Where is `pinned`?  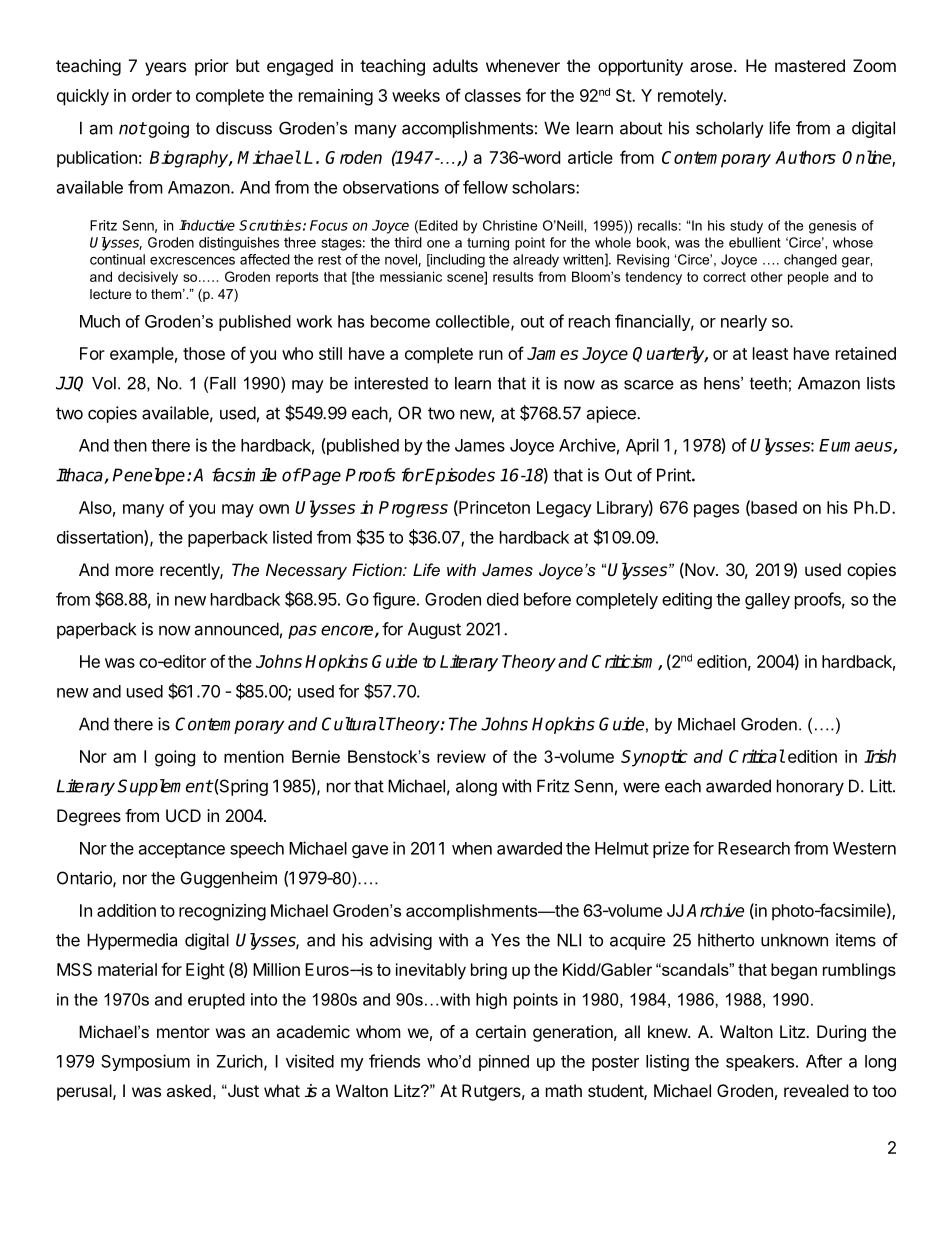
pinned is located at coordinates (504, 1062).
